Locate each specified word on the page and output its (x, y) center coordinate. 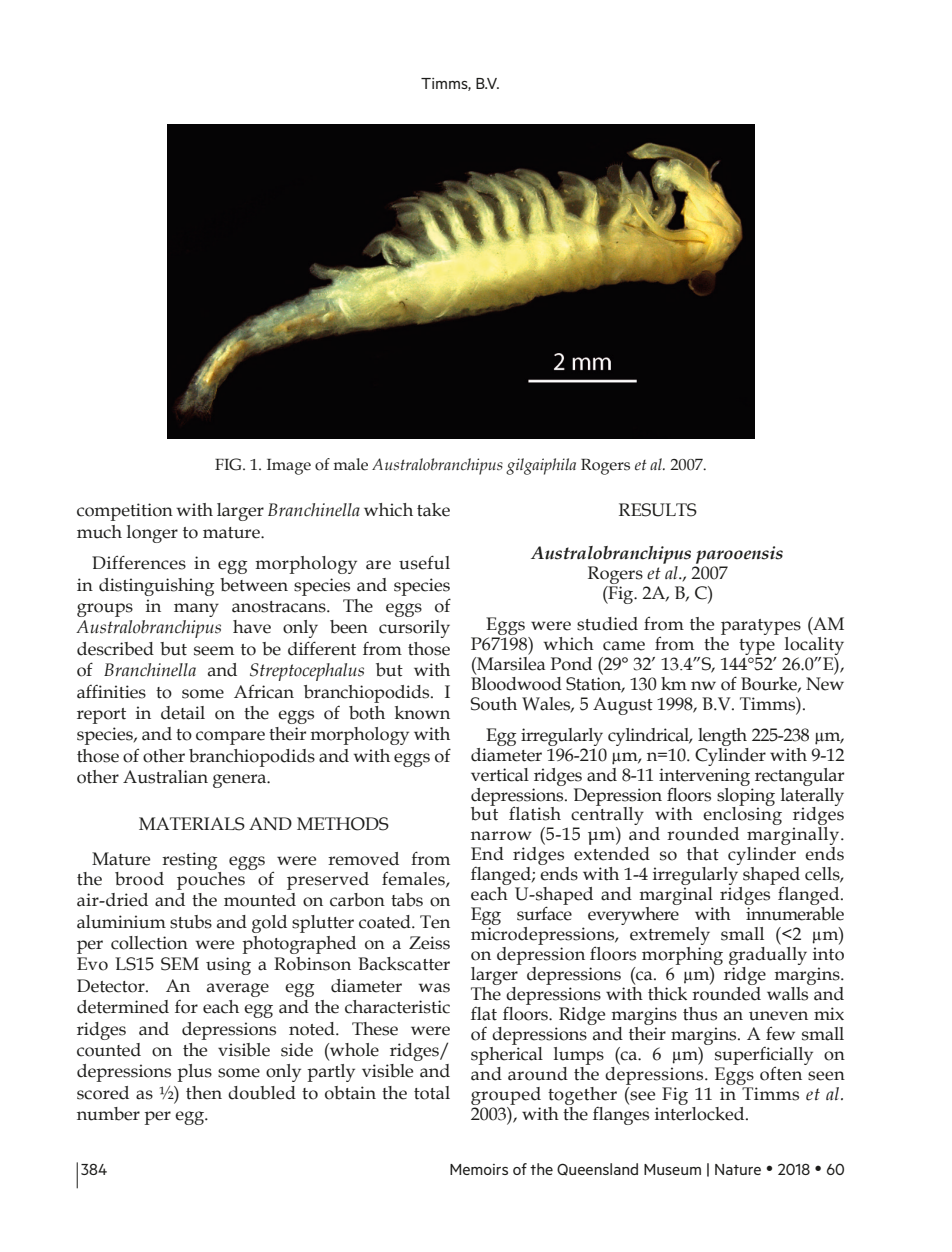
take (433, 510)
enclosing (742, 816)
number (108, 1114)
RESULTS (658, 510)
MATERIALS (192, 824)
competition (125, 512)
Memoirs (479, 1169)
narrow (501, 836)
